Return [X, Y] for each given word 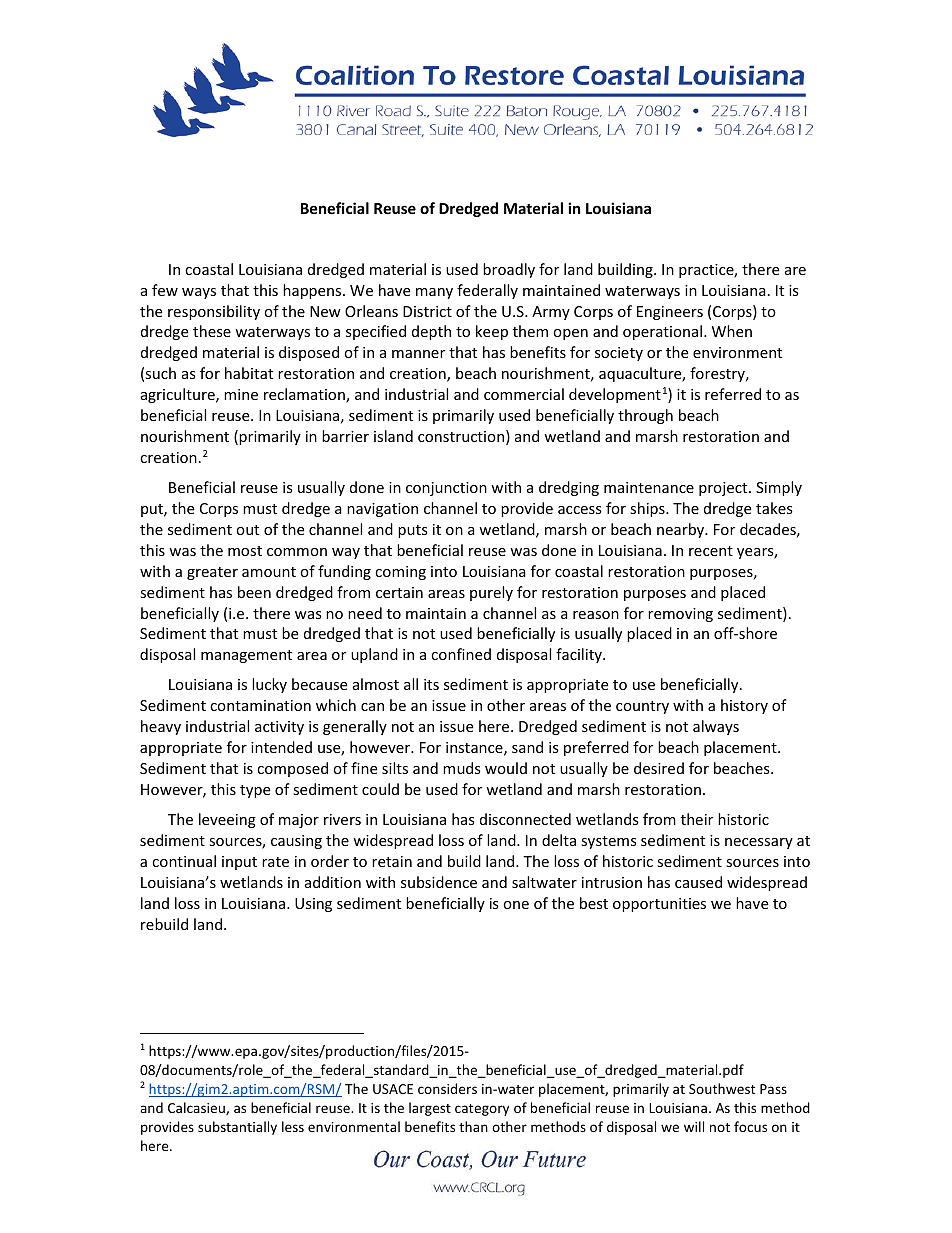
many [434, 293]
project [724, 489]
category [482, 1110]
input [239, 863]
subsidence [439, 882]
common [297, 552]
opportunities [659, 905]
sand [527, 747]
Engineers [670, 313]
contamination [260, 705]
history [744, 706]
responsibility [214, 312]
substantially [237, 1128]
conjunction [446, 489]
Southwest [722, 1088]
